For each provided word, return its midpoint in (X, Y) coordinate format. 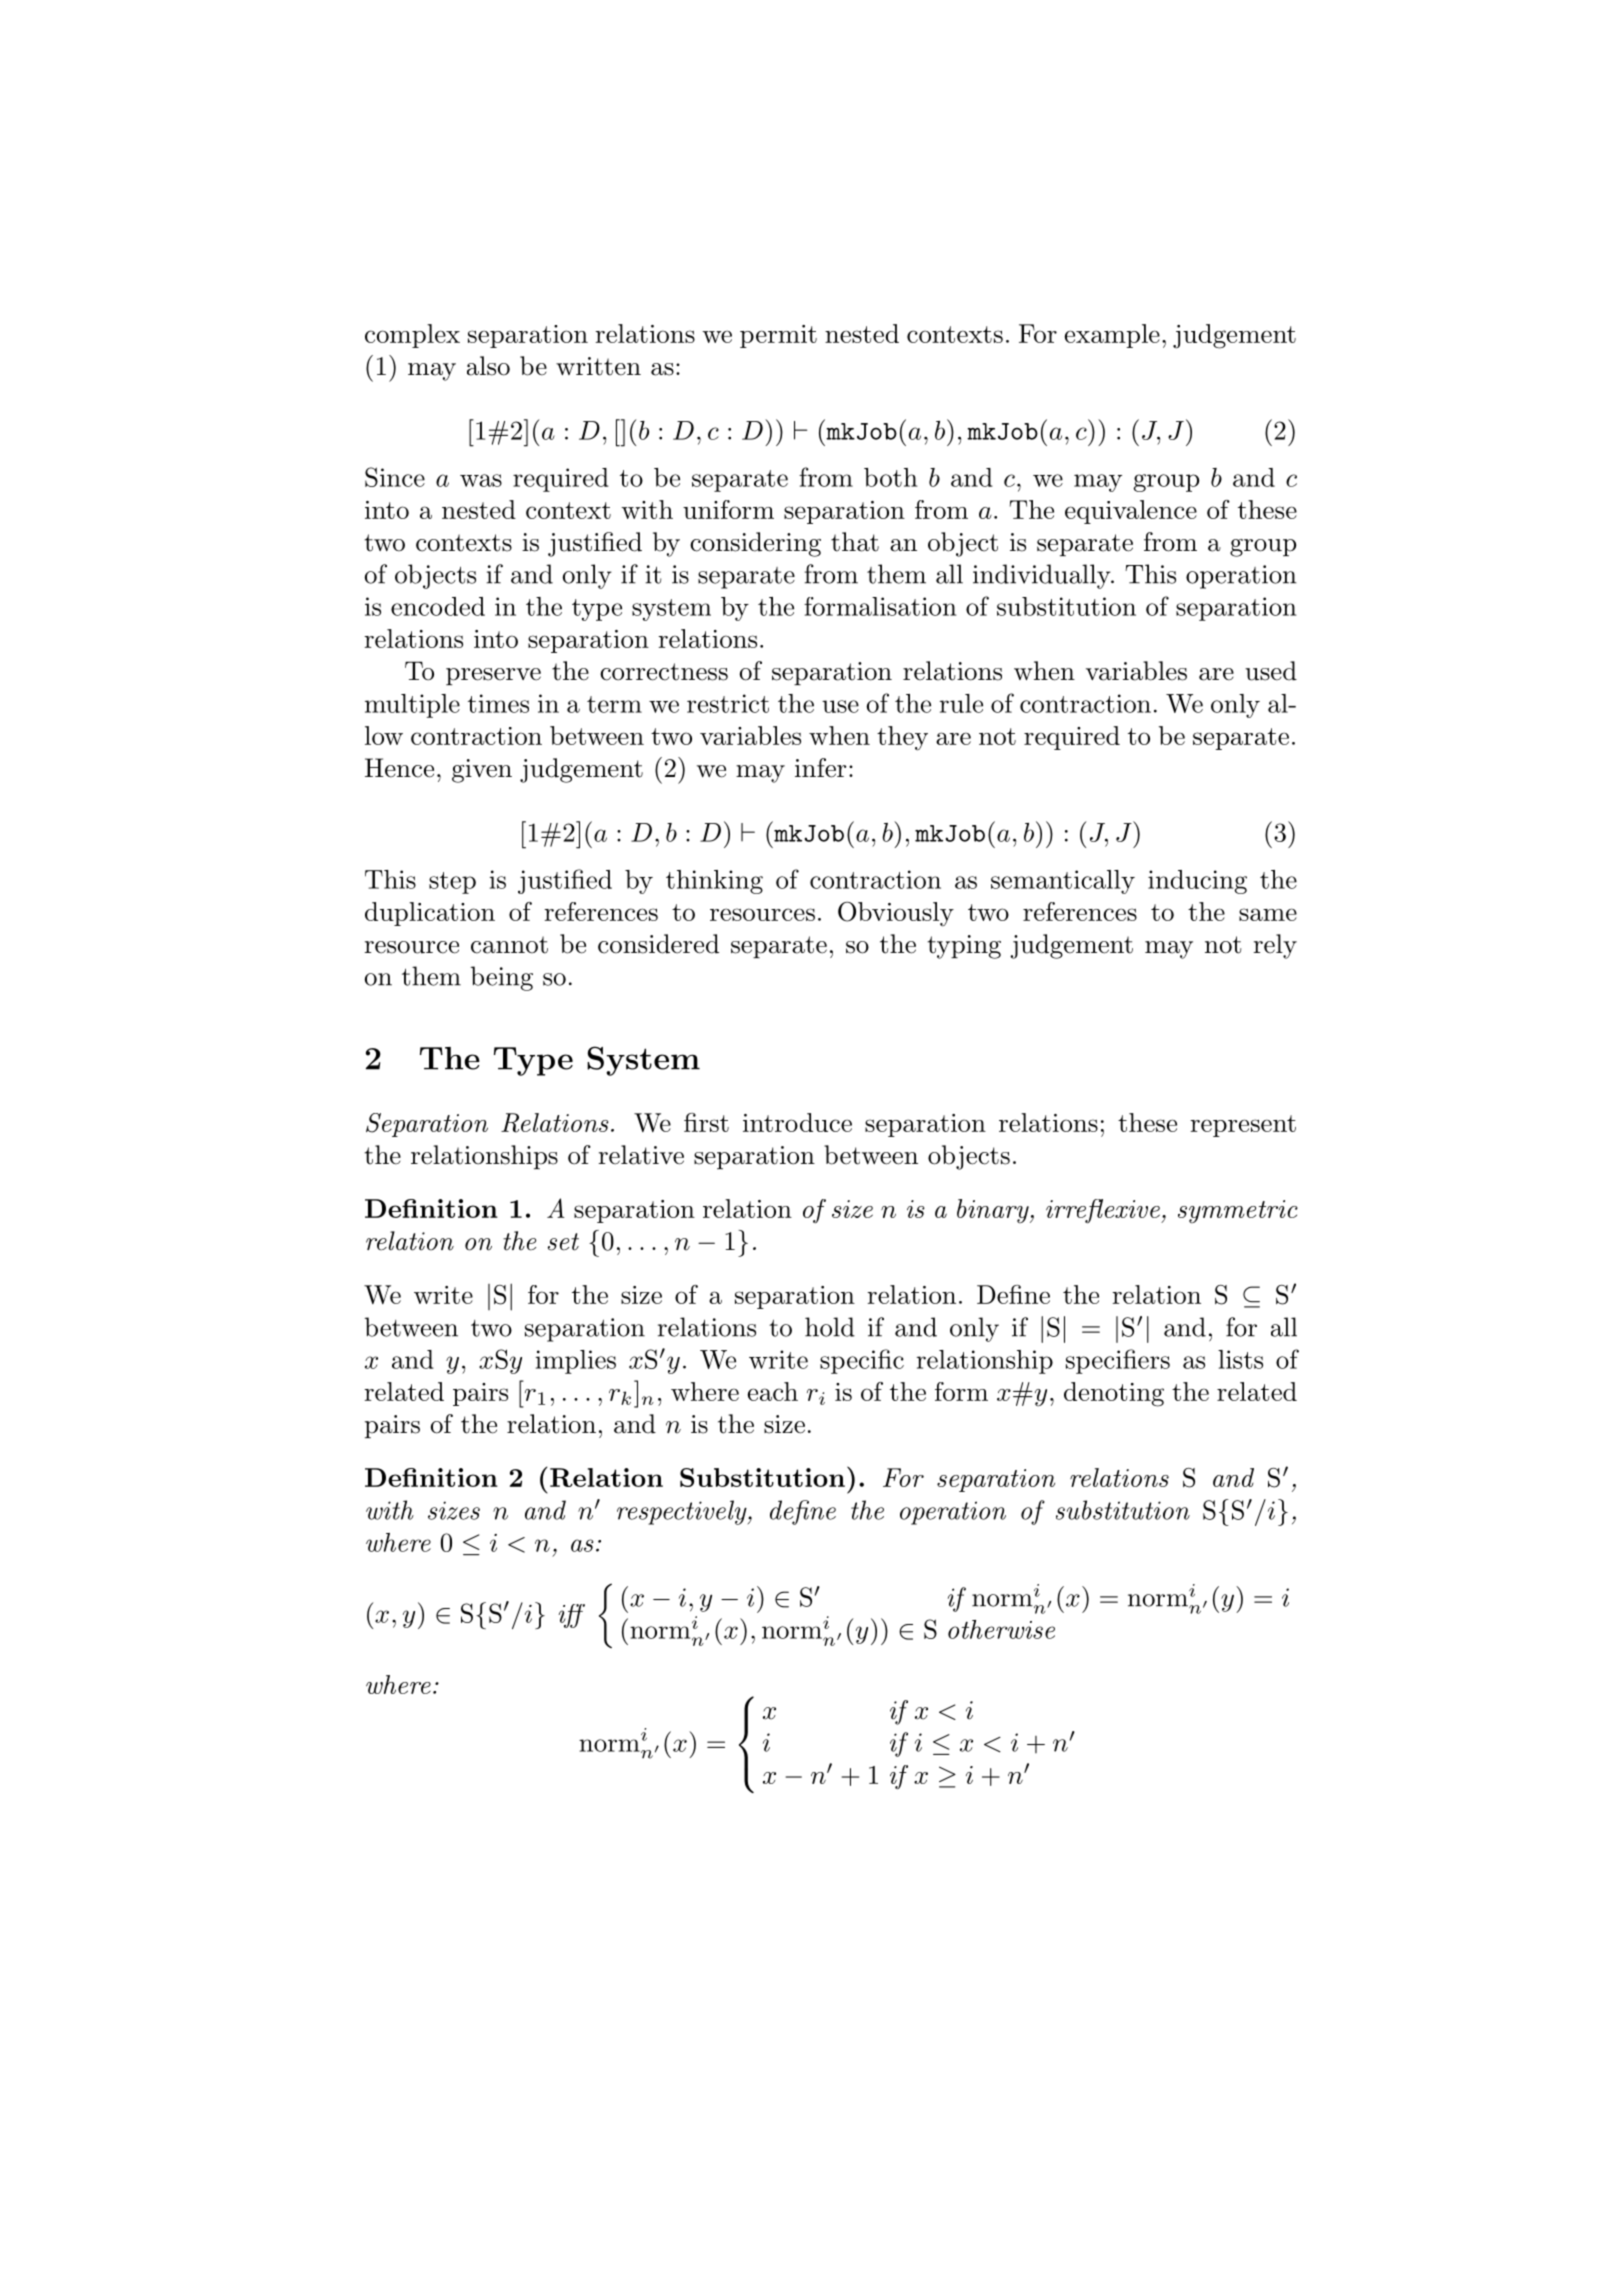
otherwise (1001, 1629)
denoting (1114, 1394)
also (488, 366)
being (502, 978)
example (1112, 336)
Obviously (896, 914)
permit (778, 336)
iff (572, 1616)
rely (1275, 946)
